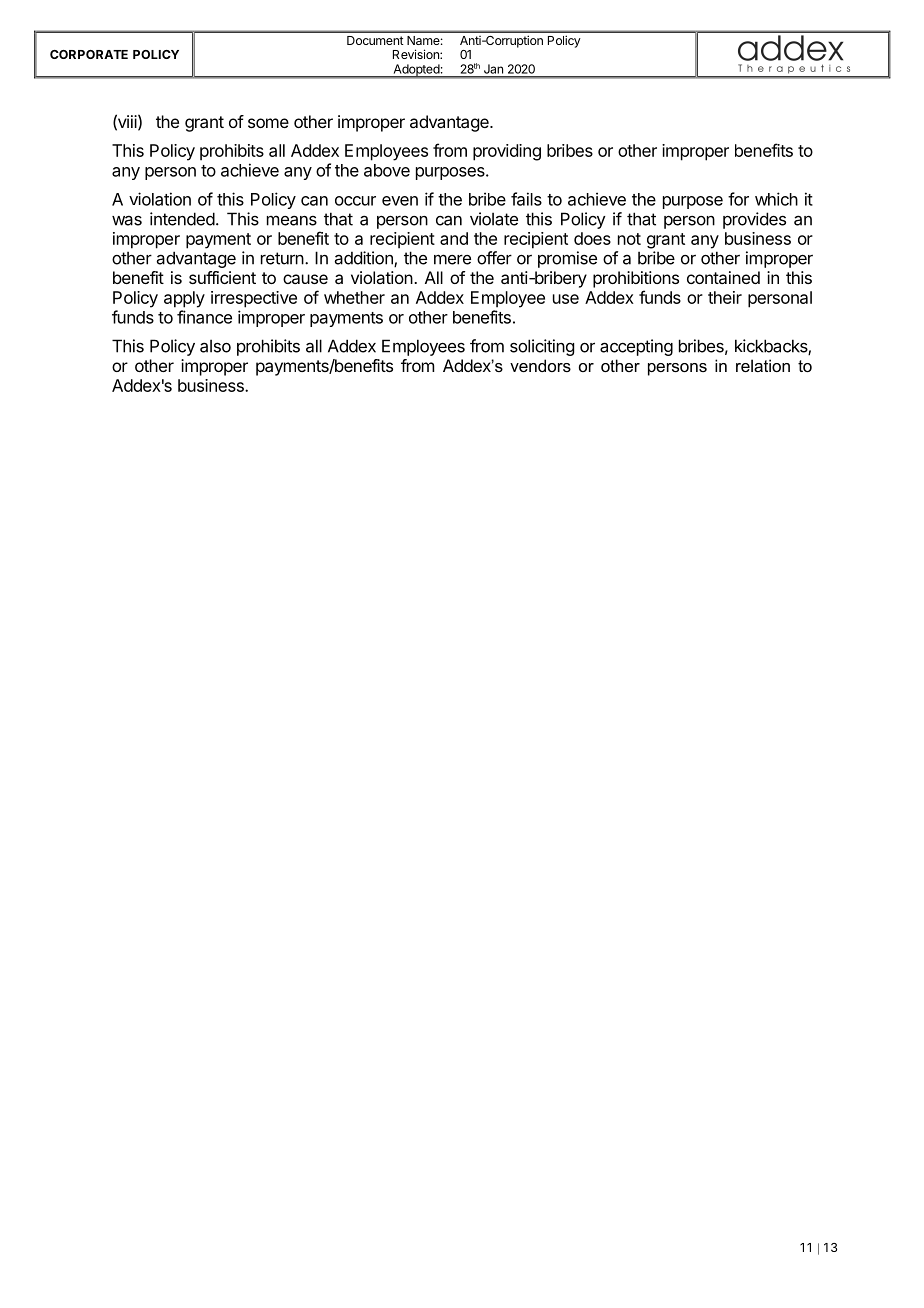  I want to click on CORPORATE, so click(89, 54).
